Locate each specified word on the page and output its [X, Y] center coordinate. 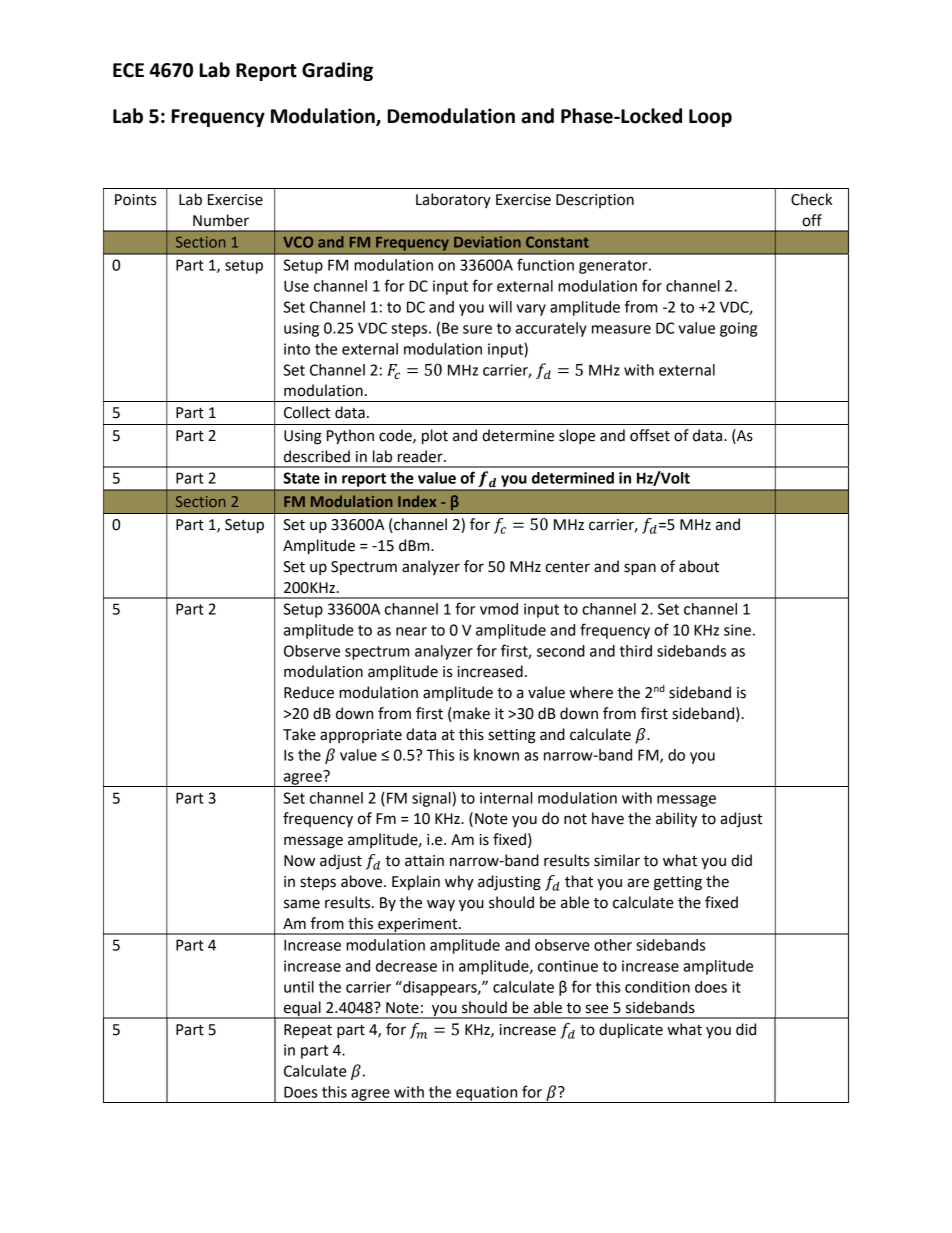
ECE [128, 70]
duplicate [631, 1030]
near [411, 631]
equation [487, 1094]
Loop [710, 118]
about [699, 566]
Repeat [308, 1031]
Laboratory [453, 200]
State [301, 478]
